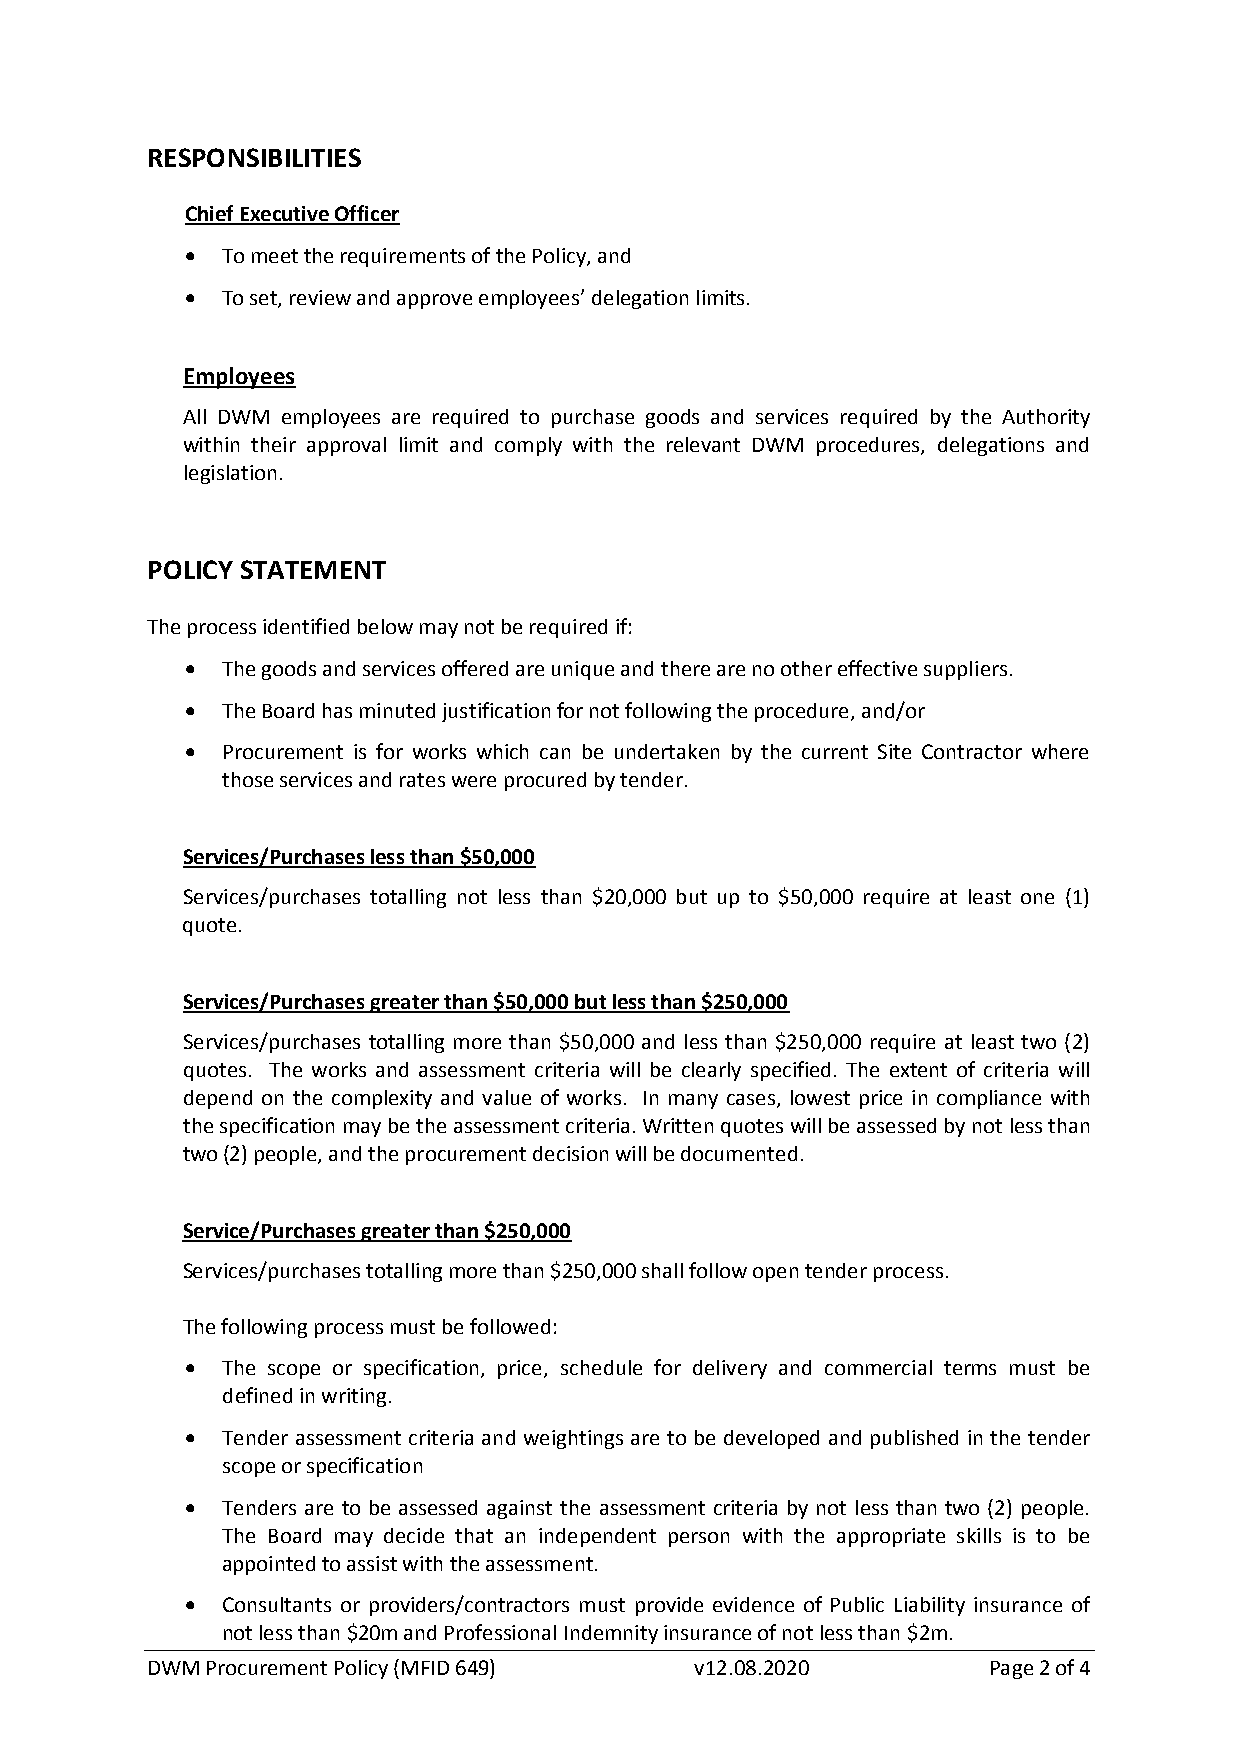  What do you see at coordinates (277, 1604) in the page?
I see `Consultants` at bounding box center [277, 1604].
